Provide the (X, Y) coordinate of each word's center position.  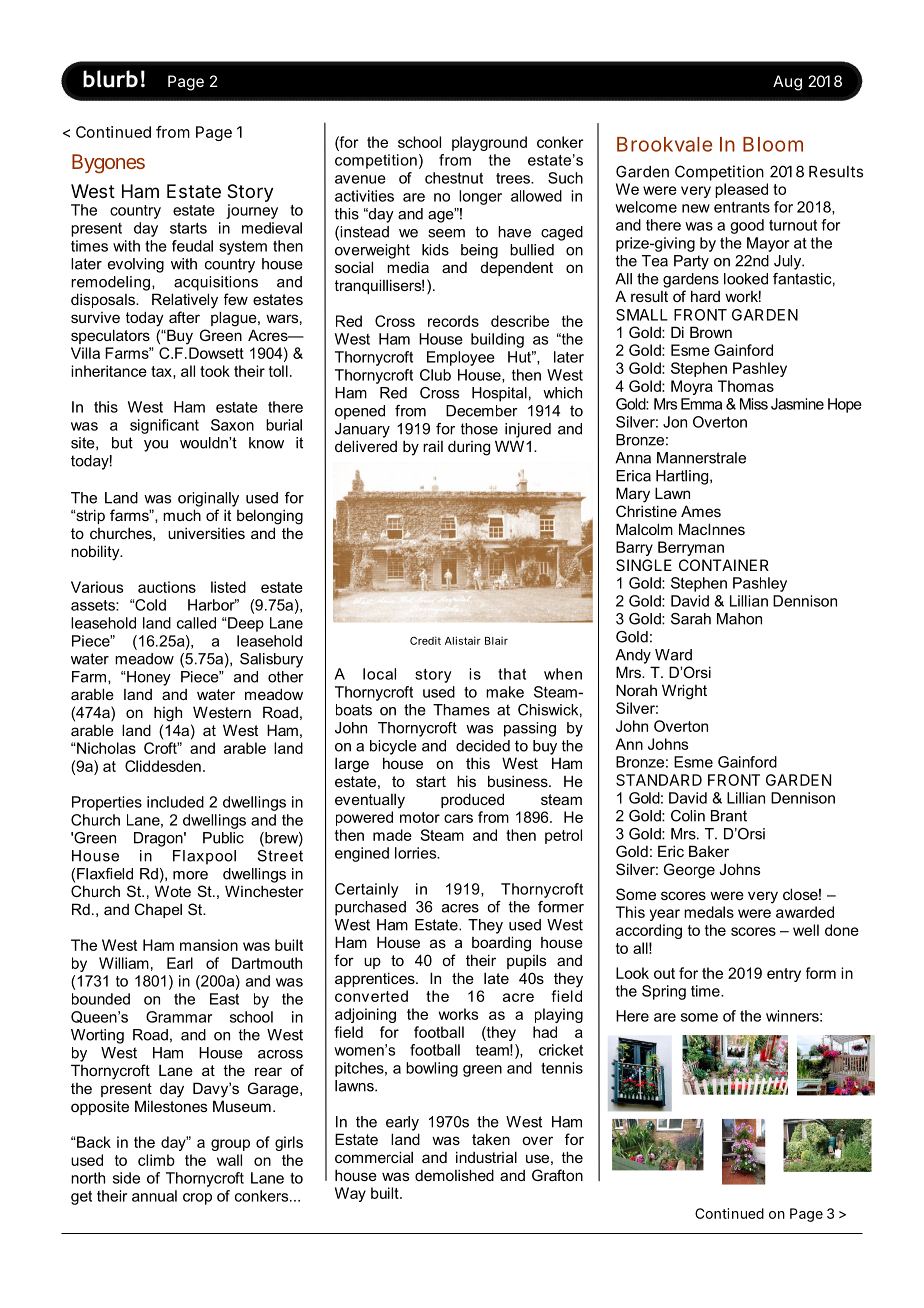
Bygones (108, 164)
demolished (454, 1175)
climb (156, 1160)
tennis (562, 1068)
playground (489, 143)
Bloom (773, 144)
